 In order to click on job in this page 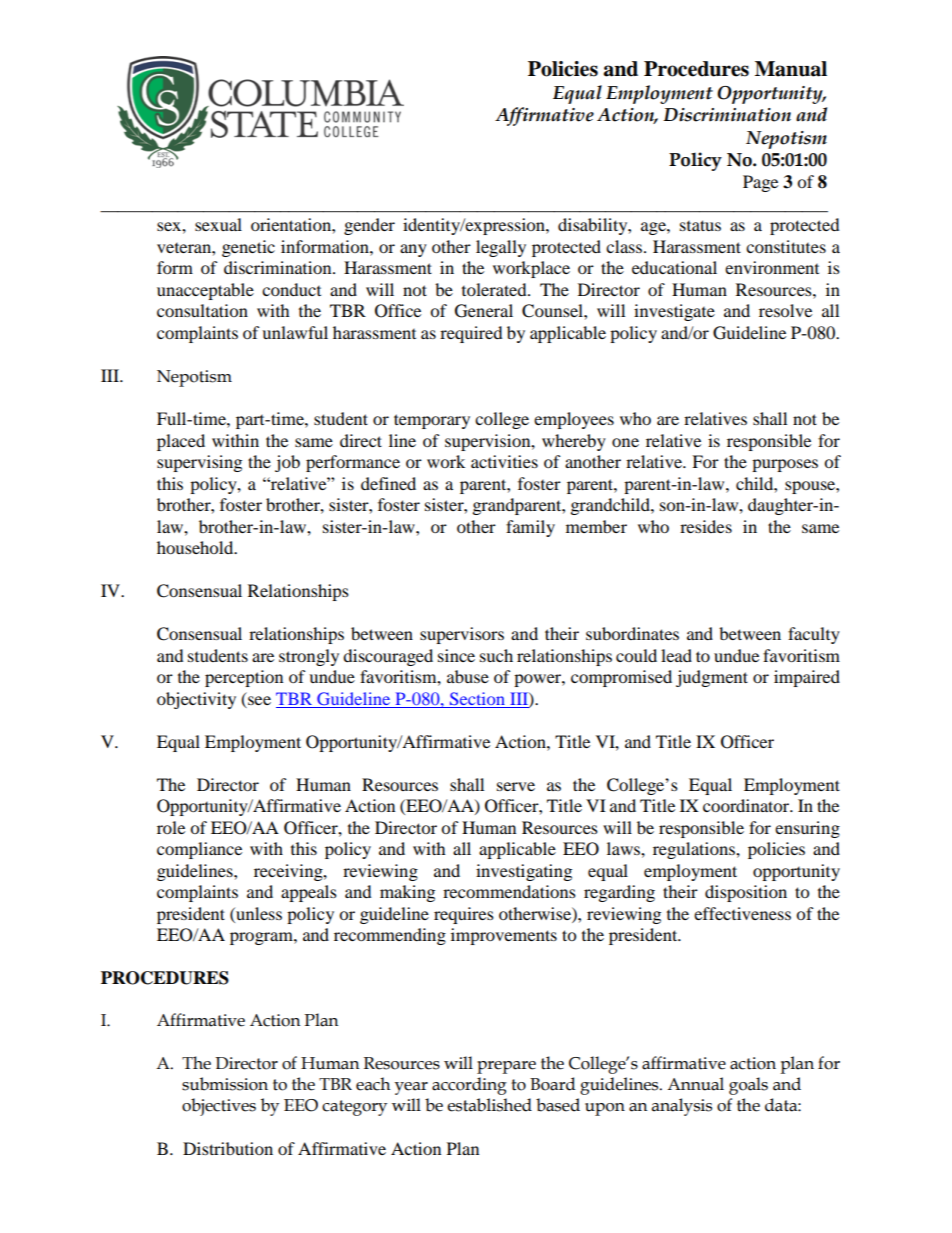, I will do `click(287, 463)`.
